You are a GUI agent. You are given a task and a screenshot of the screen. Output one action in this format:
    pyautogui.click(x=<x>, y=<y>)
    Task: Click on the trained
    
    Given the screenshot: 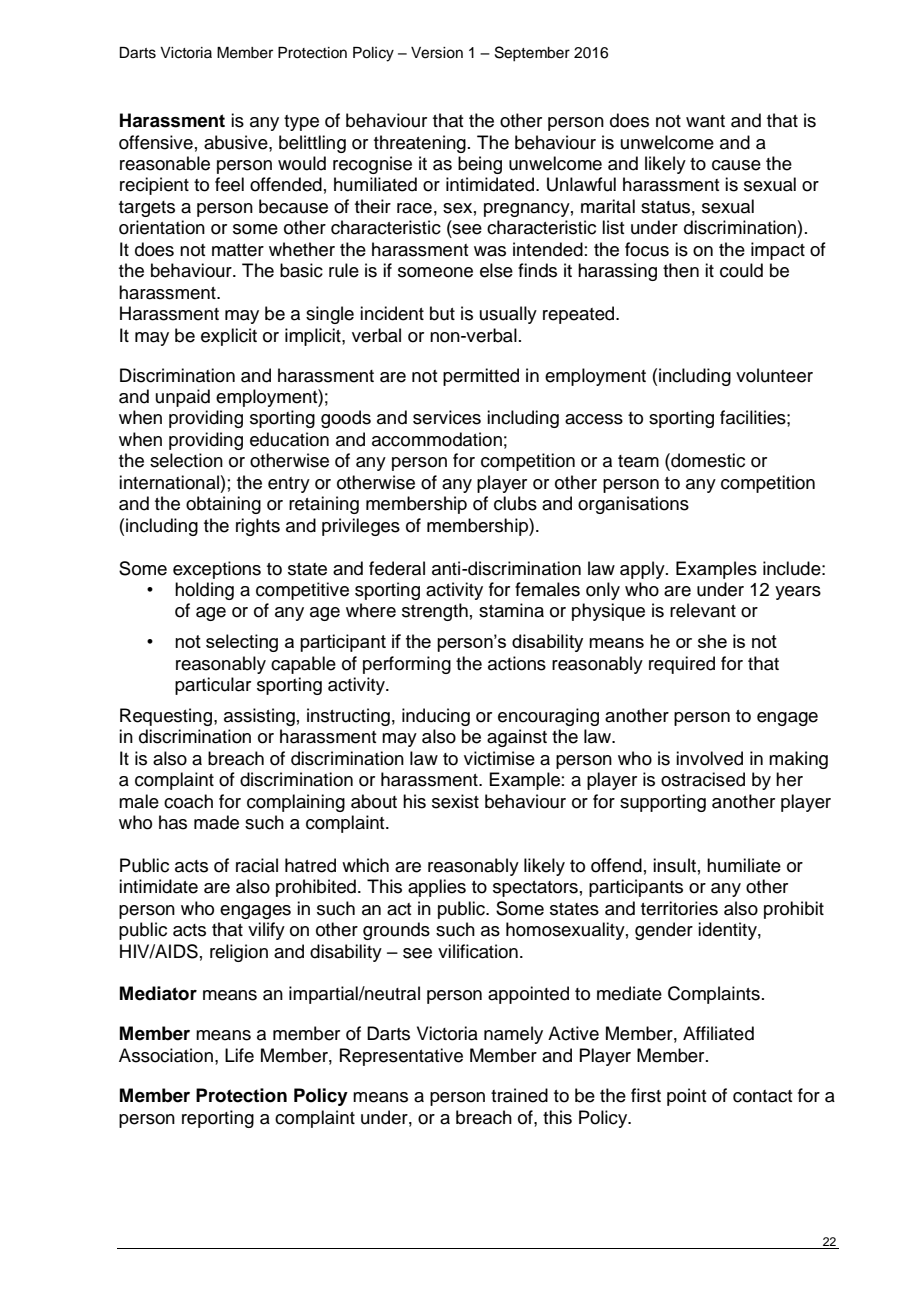 What is the action you would take?
    pyautogui.click(x=519, y=1095)
